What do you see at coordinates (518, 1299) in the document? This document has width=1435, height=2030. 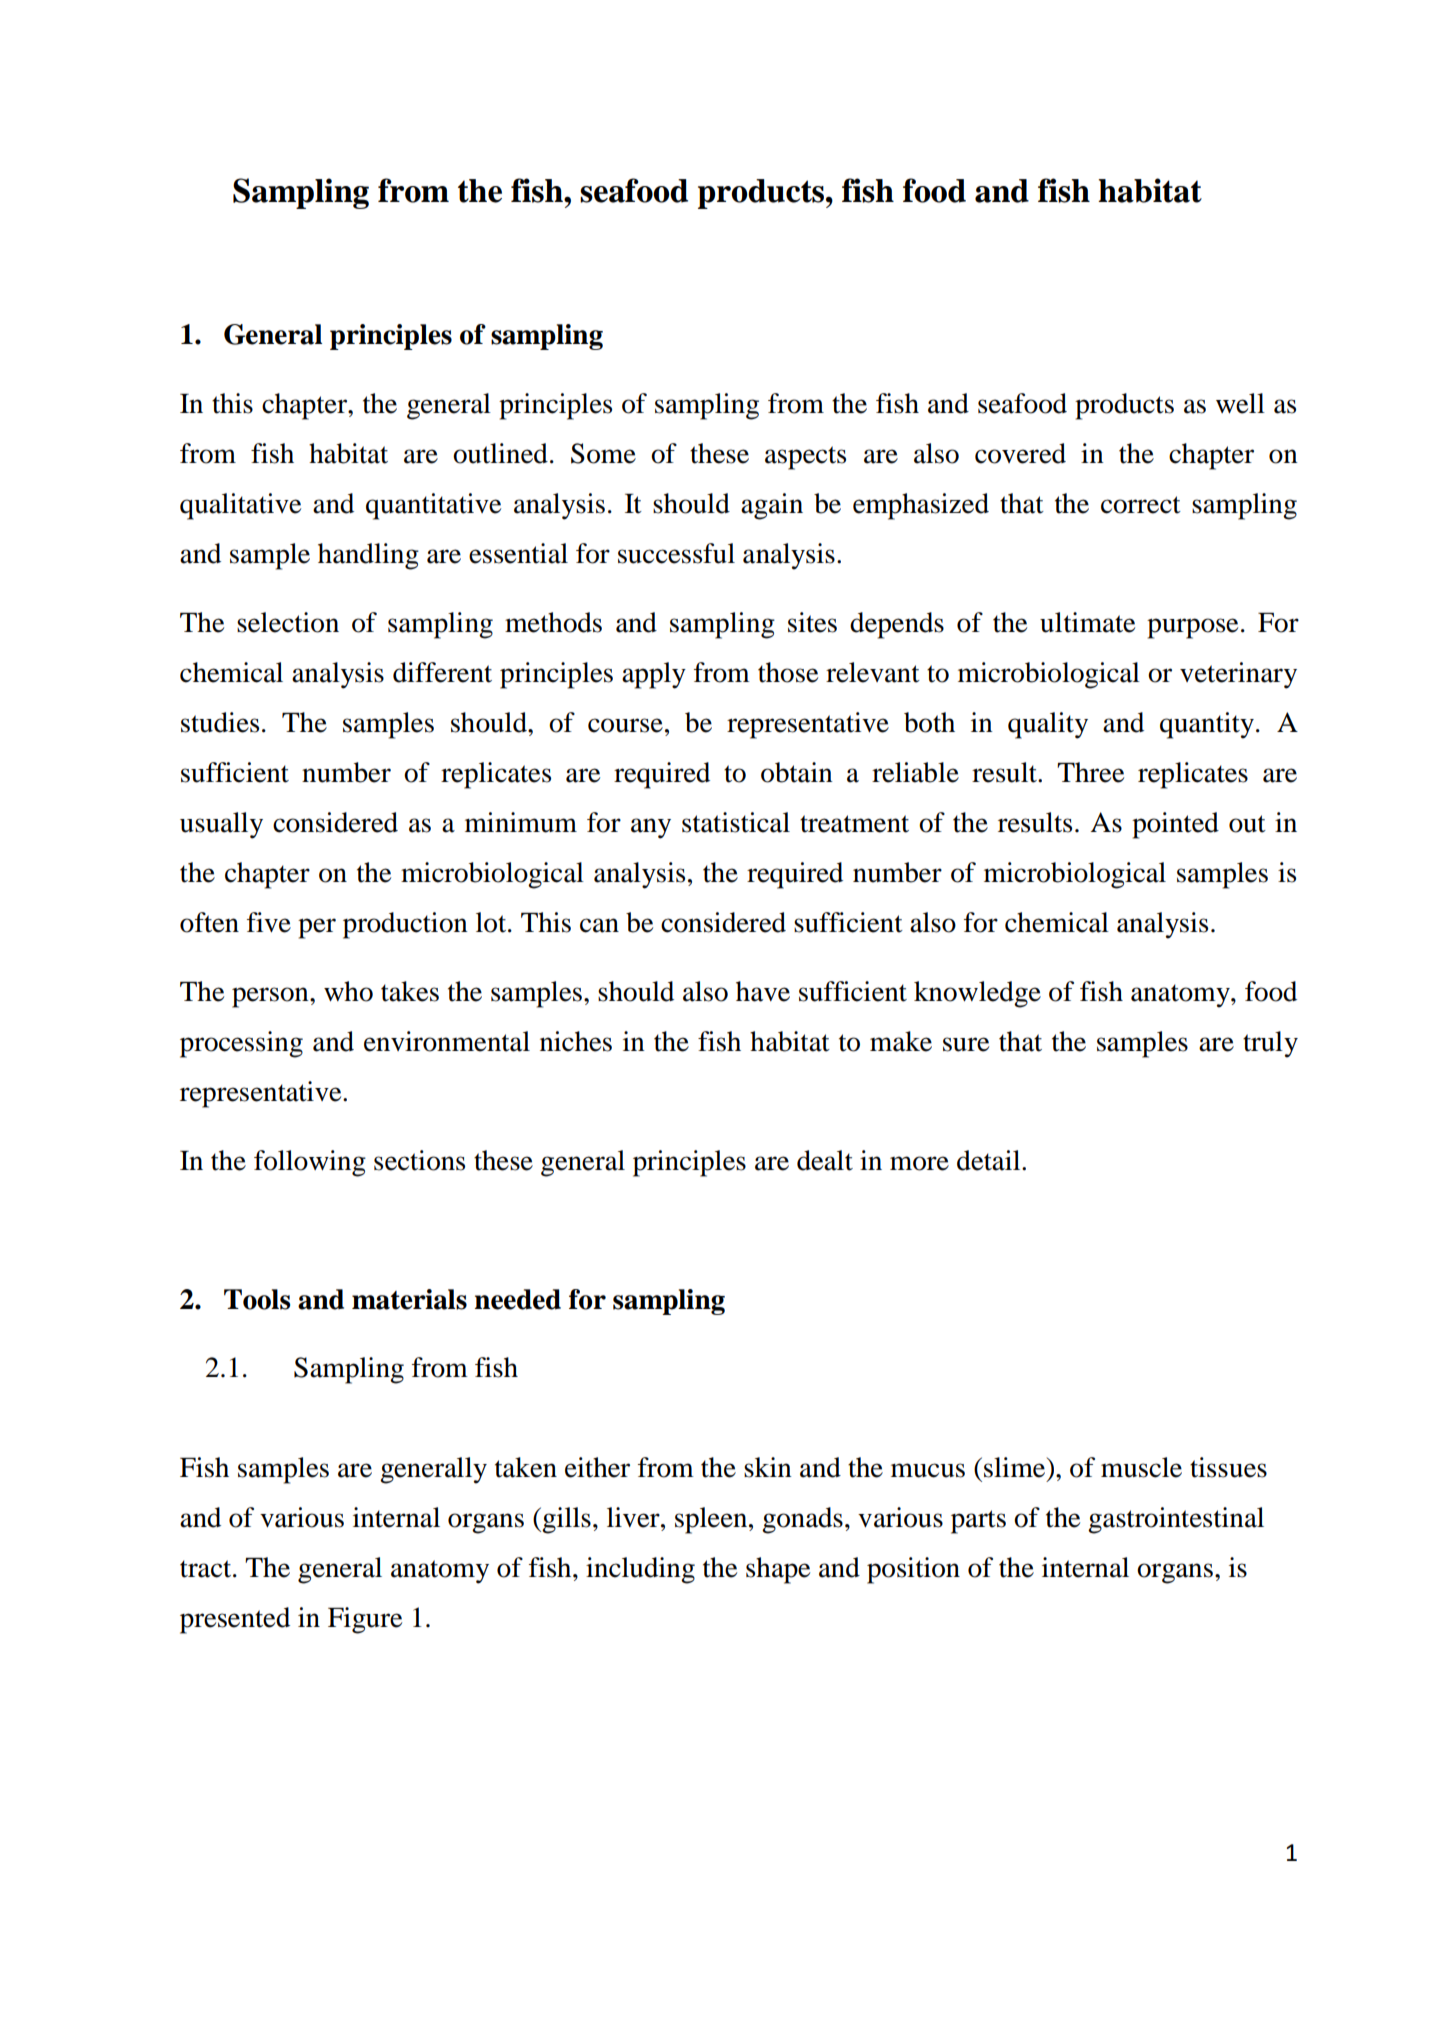 I see `needed` at bounding box center [518, 1299].
